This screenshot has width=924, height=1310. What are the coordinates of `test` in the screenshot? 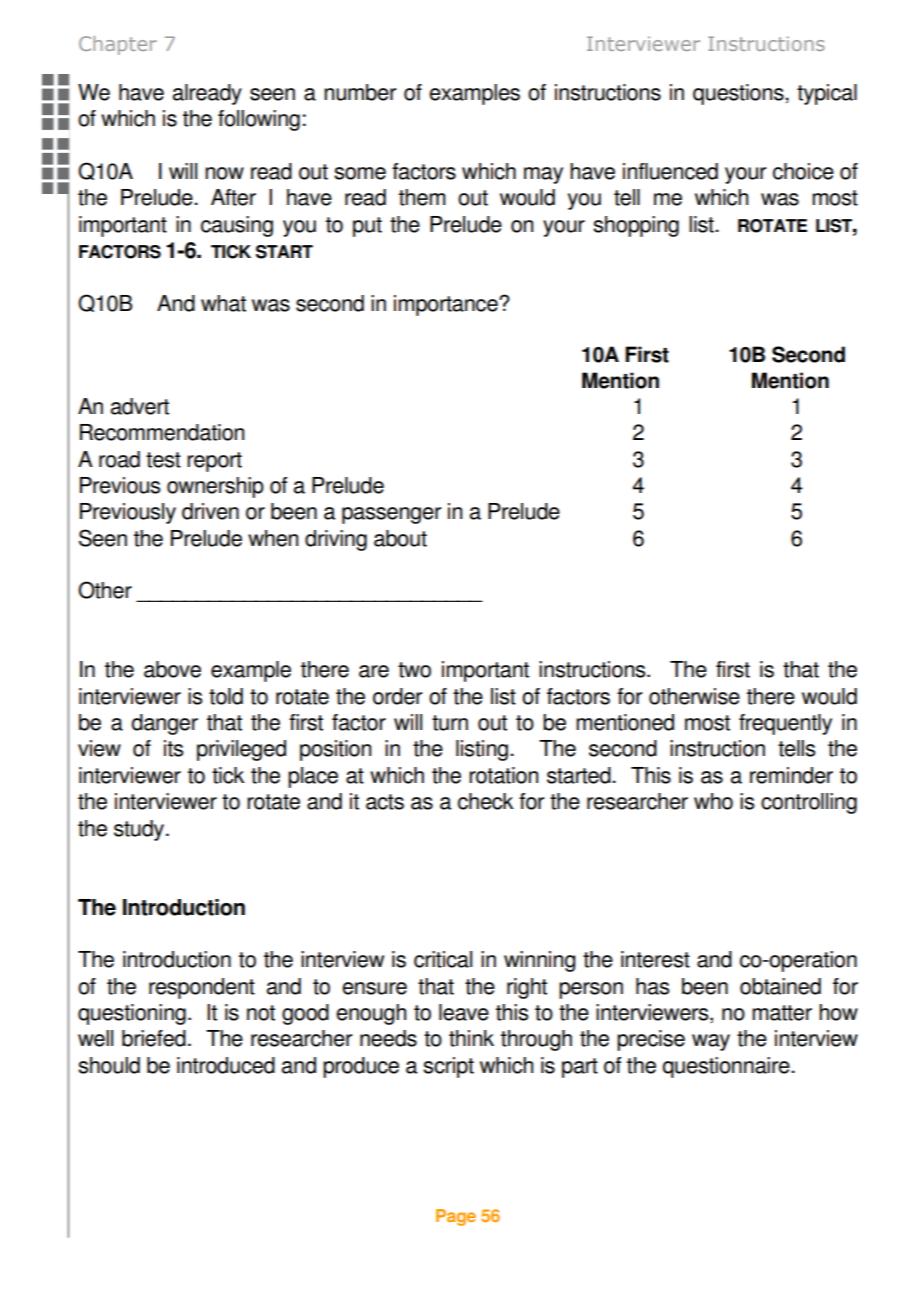 It's located at (163, 460).
